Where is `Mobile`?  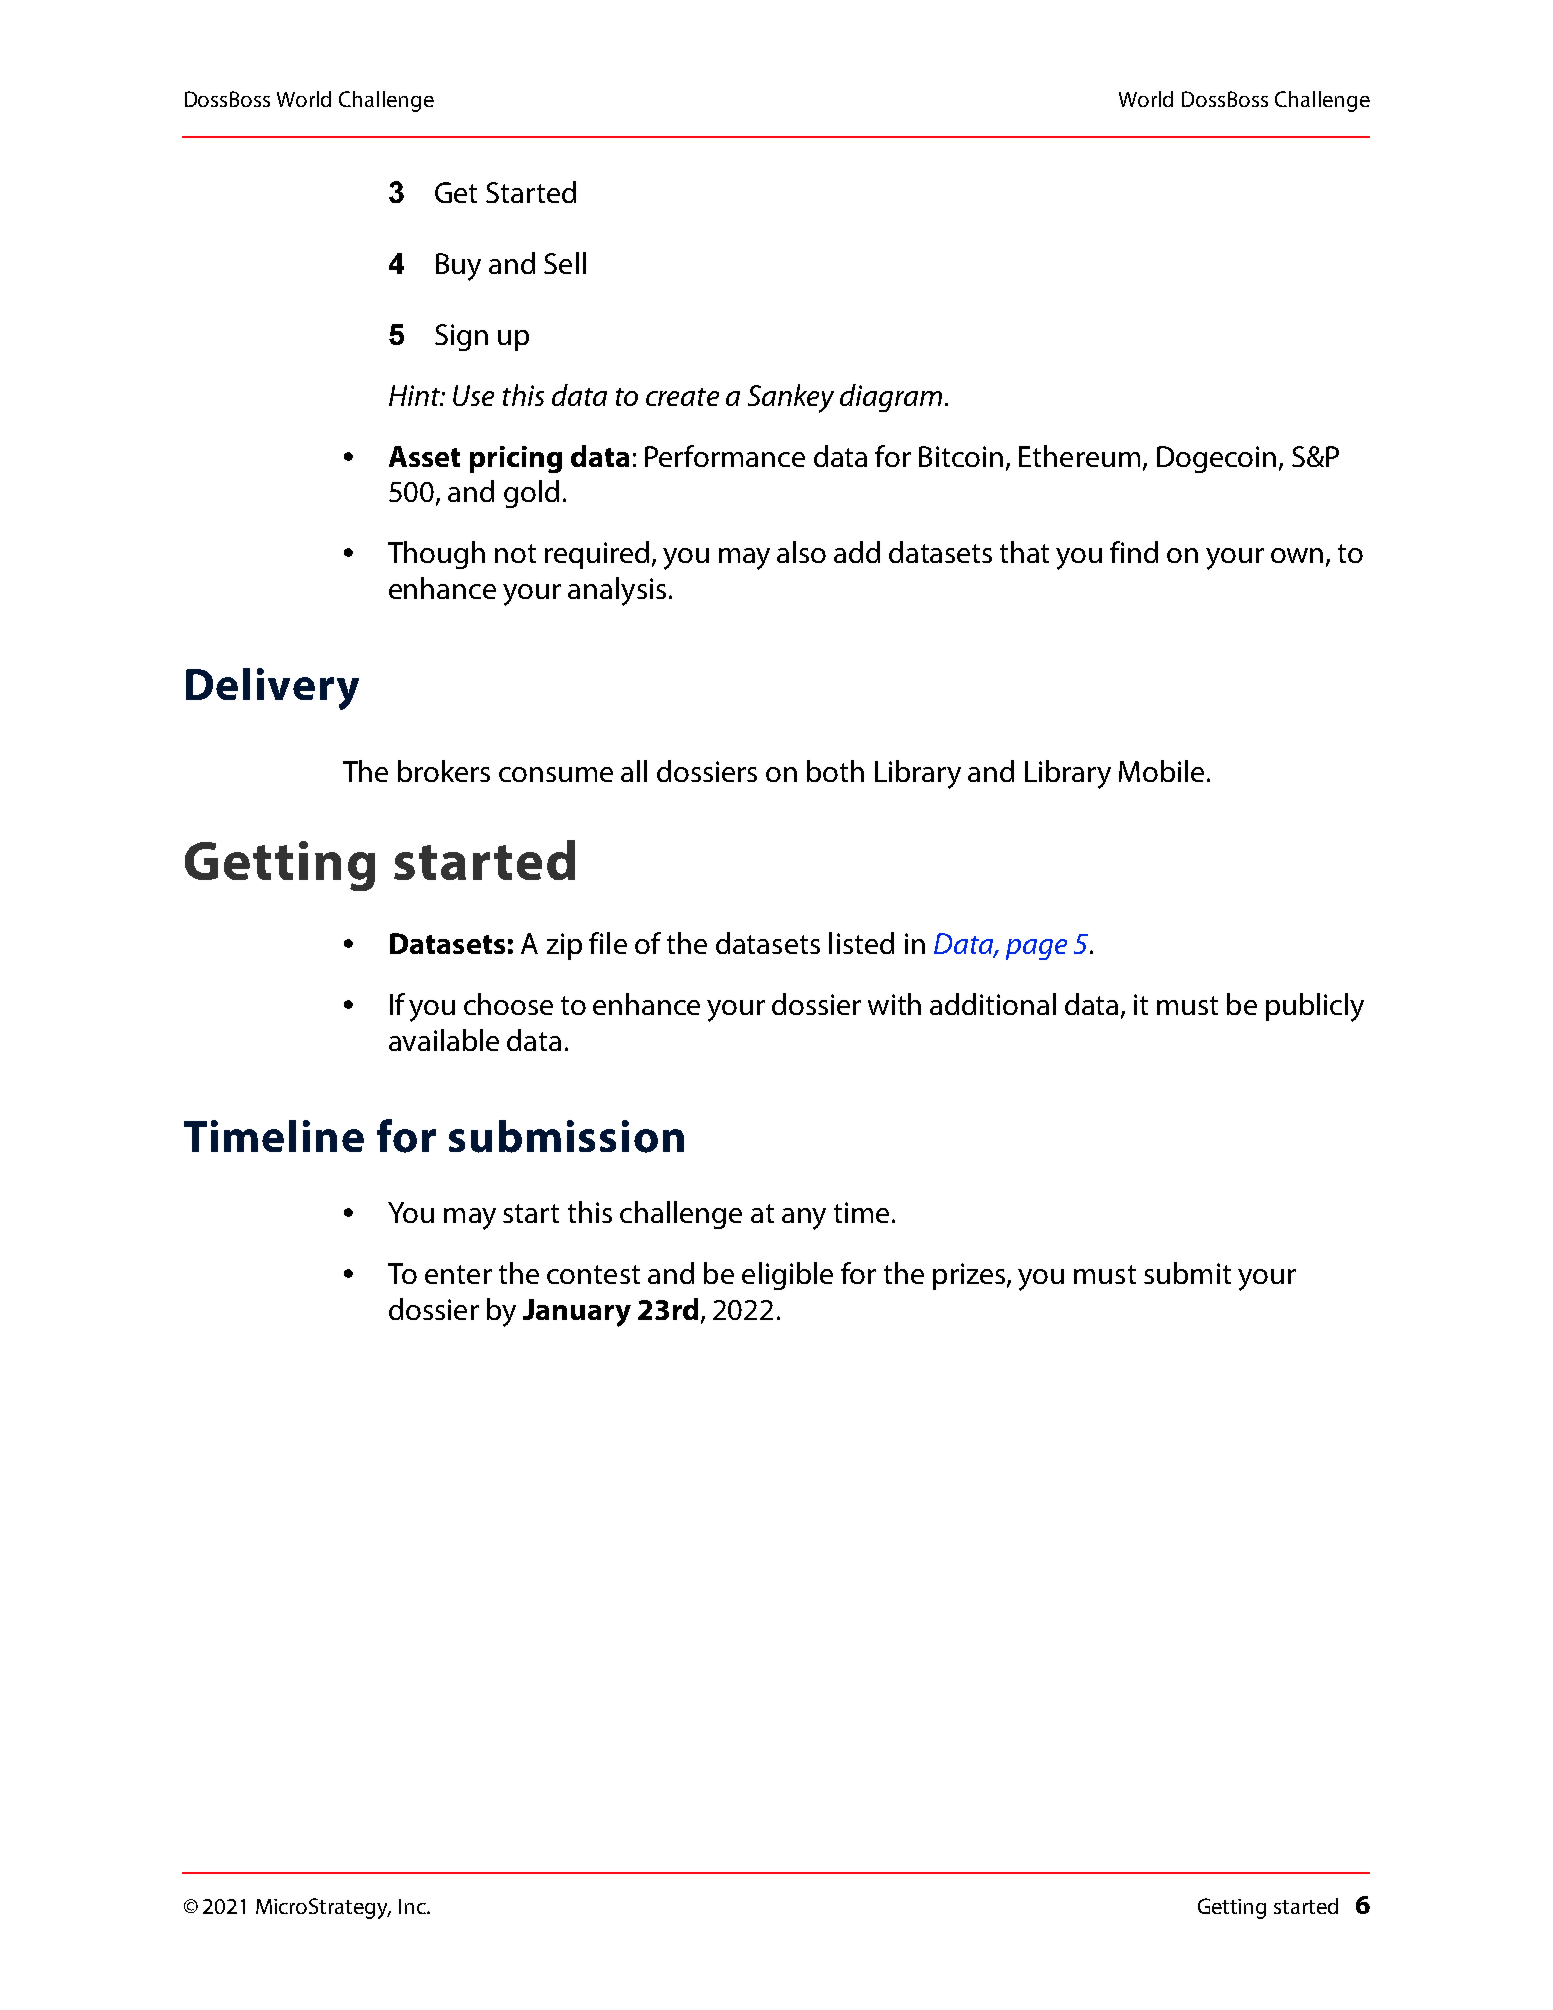 Mobile is located at coordinates (1161, 771).
